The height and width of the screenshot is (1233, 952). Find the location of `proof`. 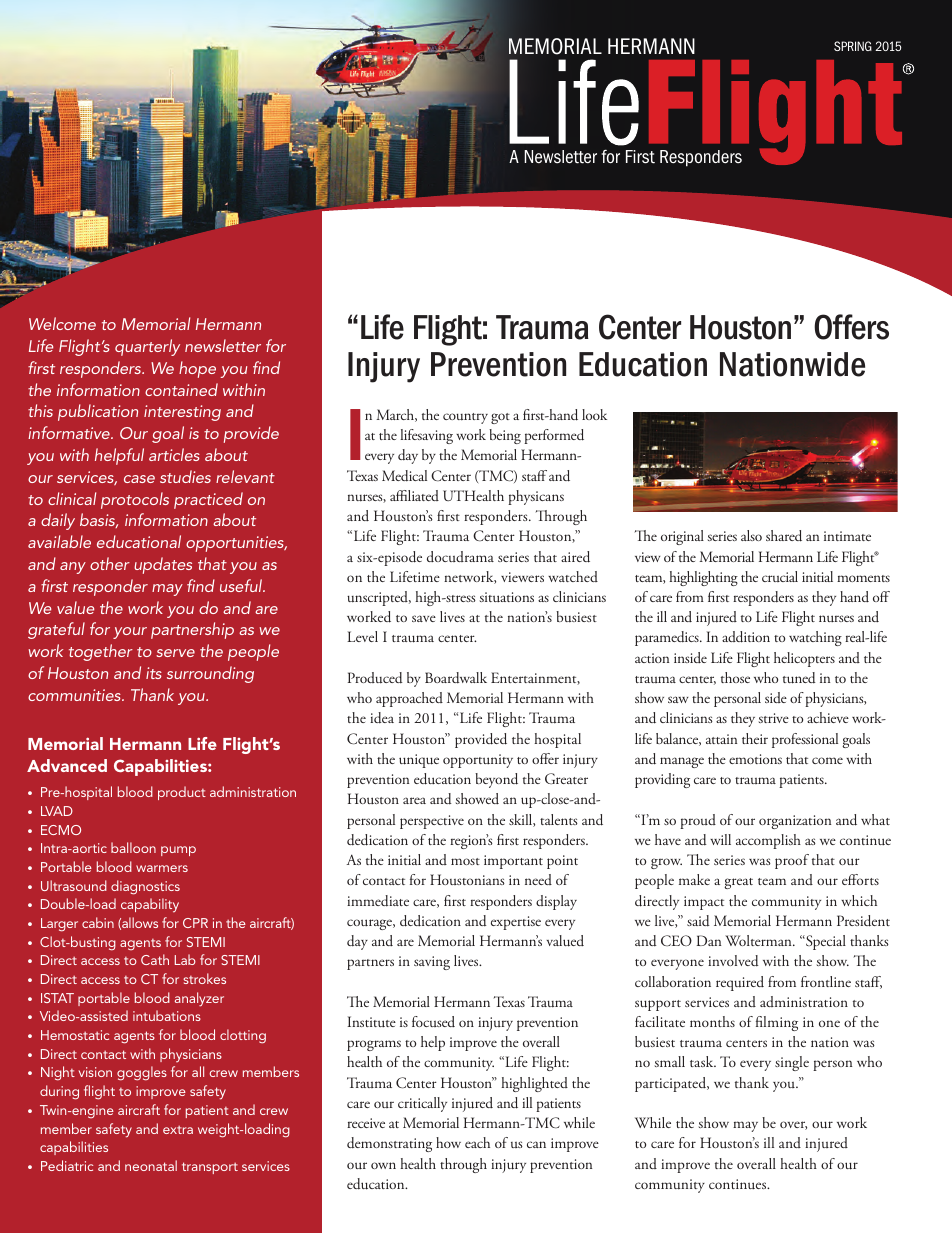

proof is located at coordinates (792, 861).
